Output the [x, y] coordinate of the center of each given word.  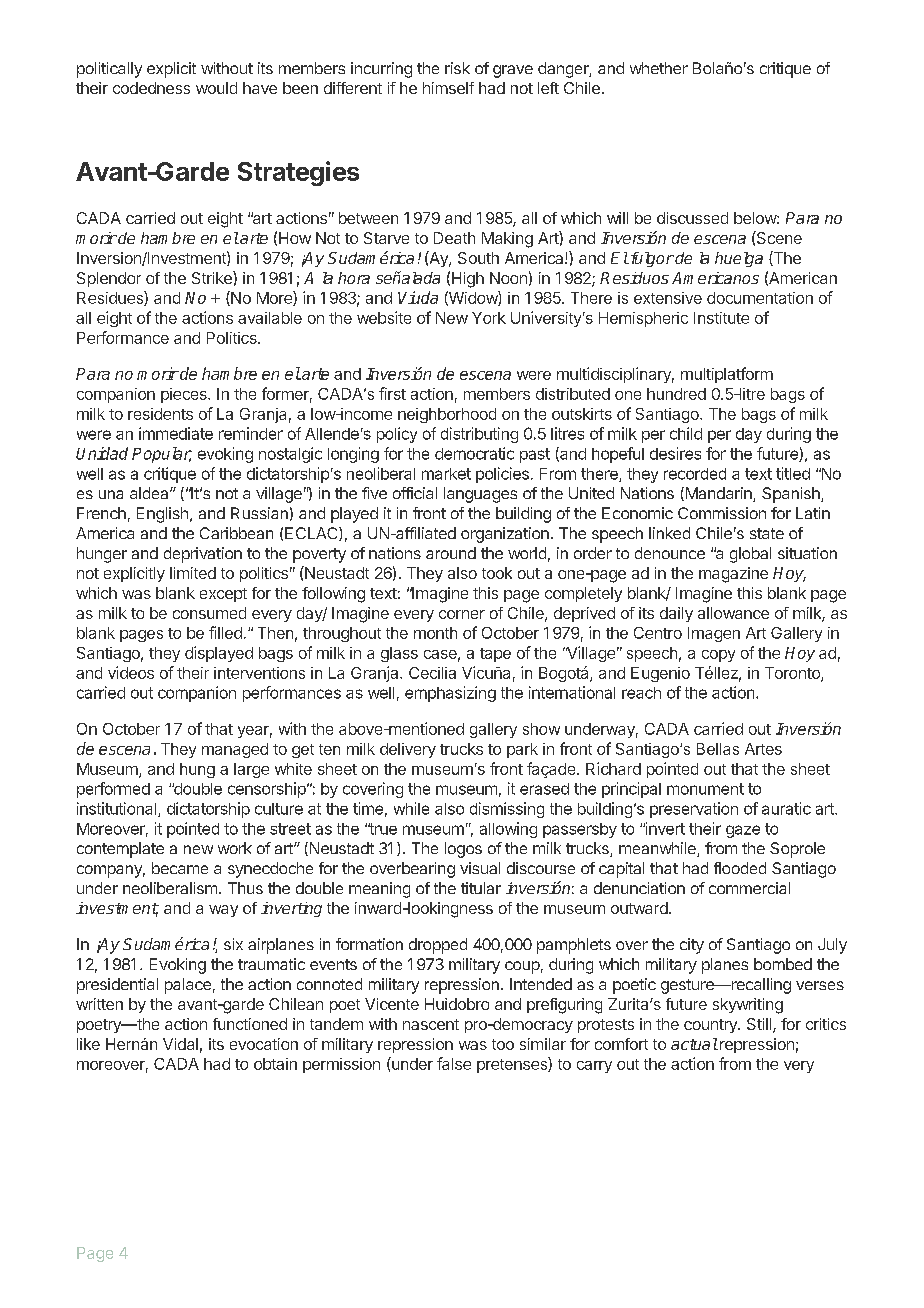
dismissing [507, 810]
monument [705, 789]
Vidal [180, 1044]
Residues [111, 298]
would [216, 88]
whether [659, 68]
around [451, 553]
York [489, 318]
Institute [721, 318]
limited [193, 573]
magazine [733, 575]
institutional [118, 809]
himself [448, 88]
